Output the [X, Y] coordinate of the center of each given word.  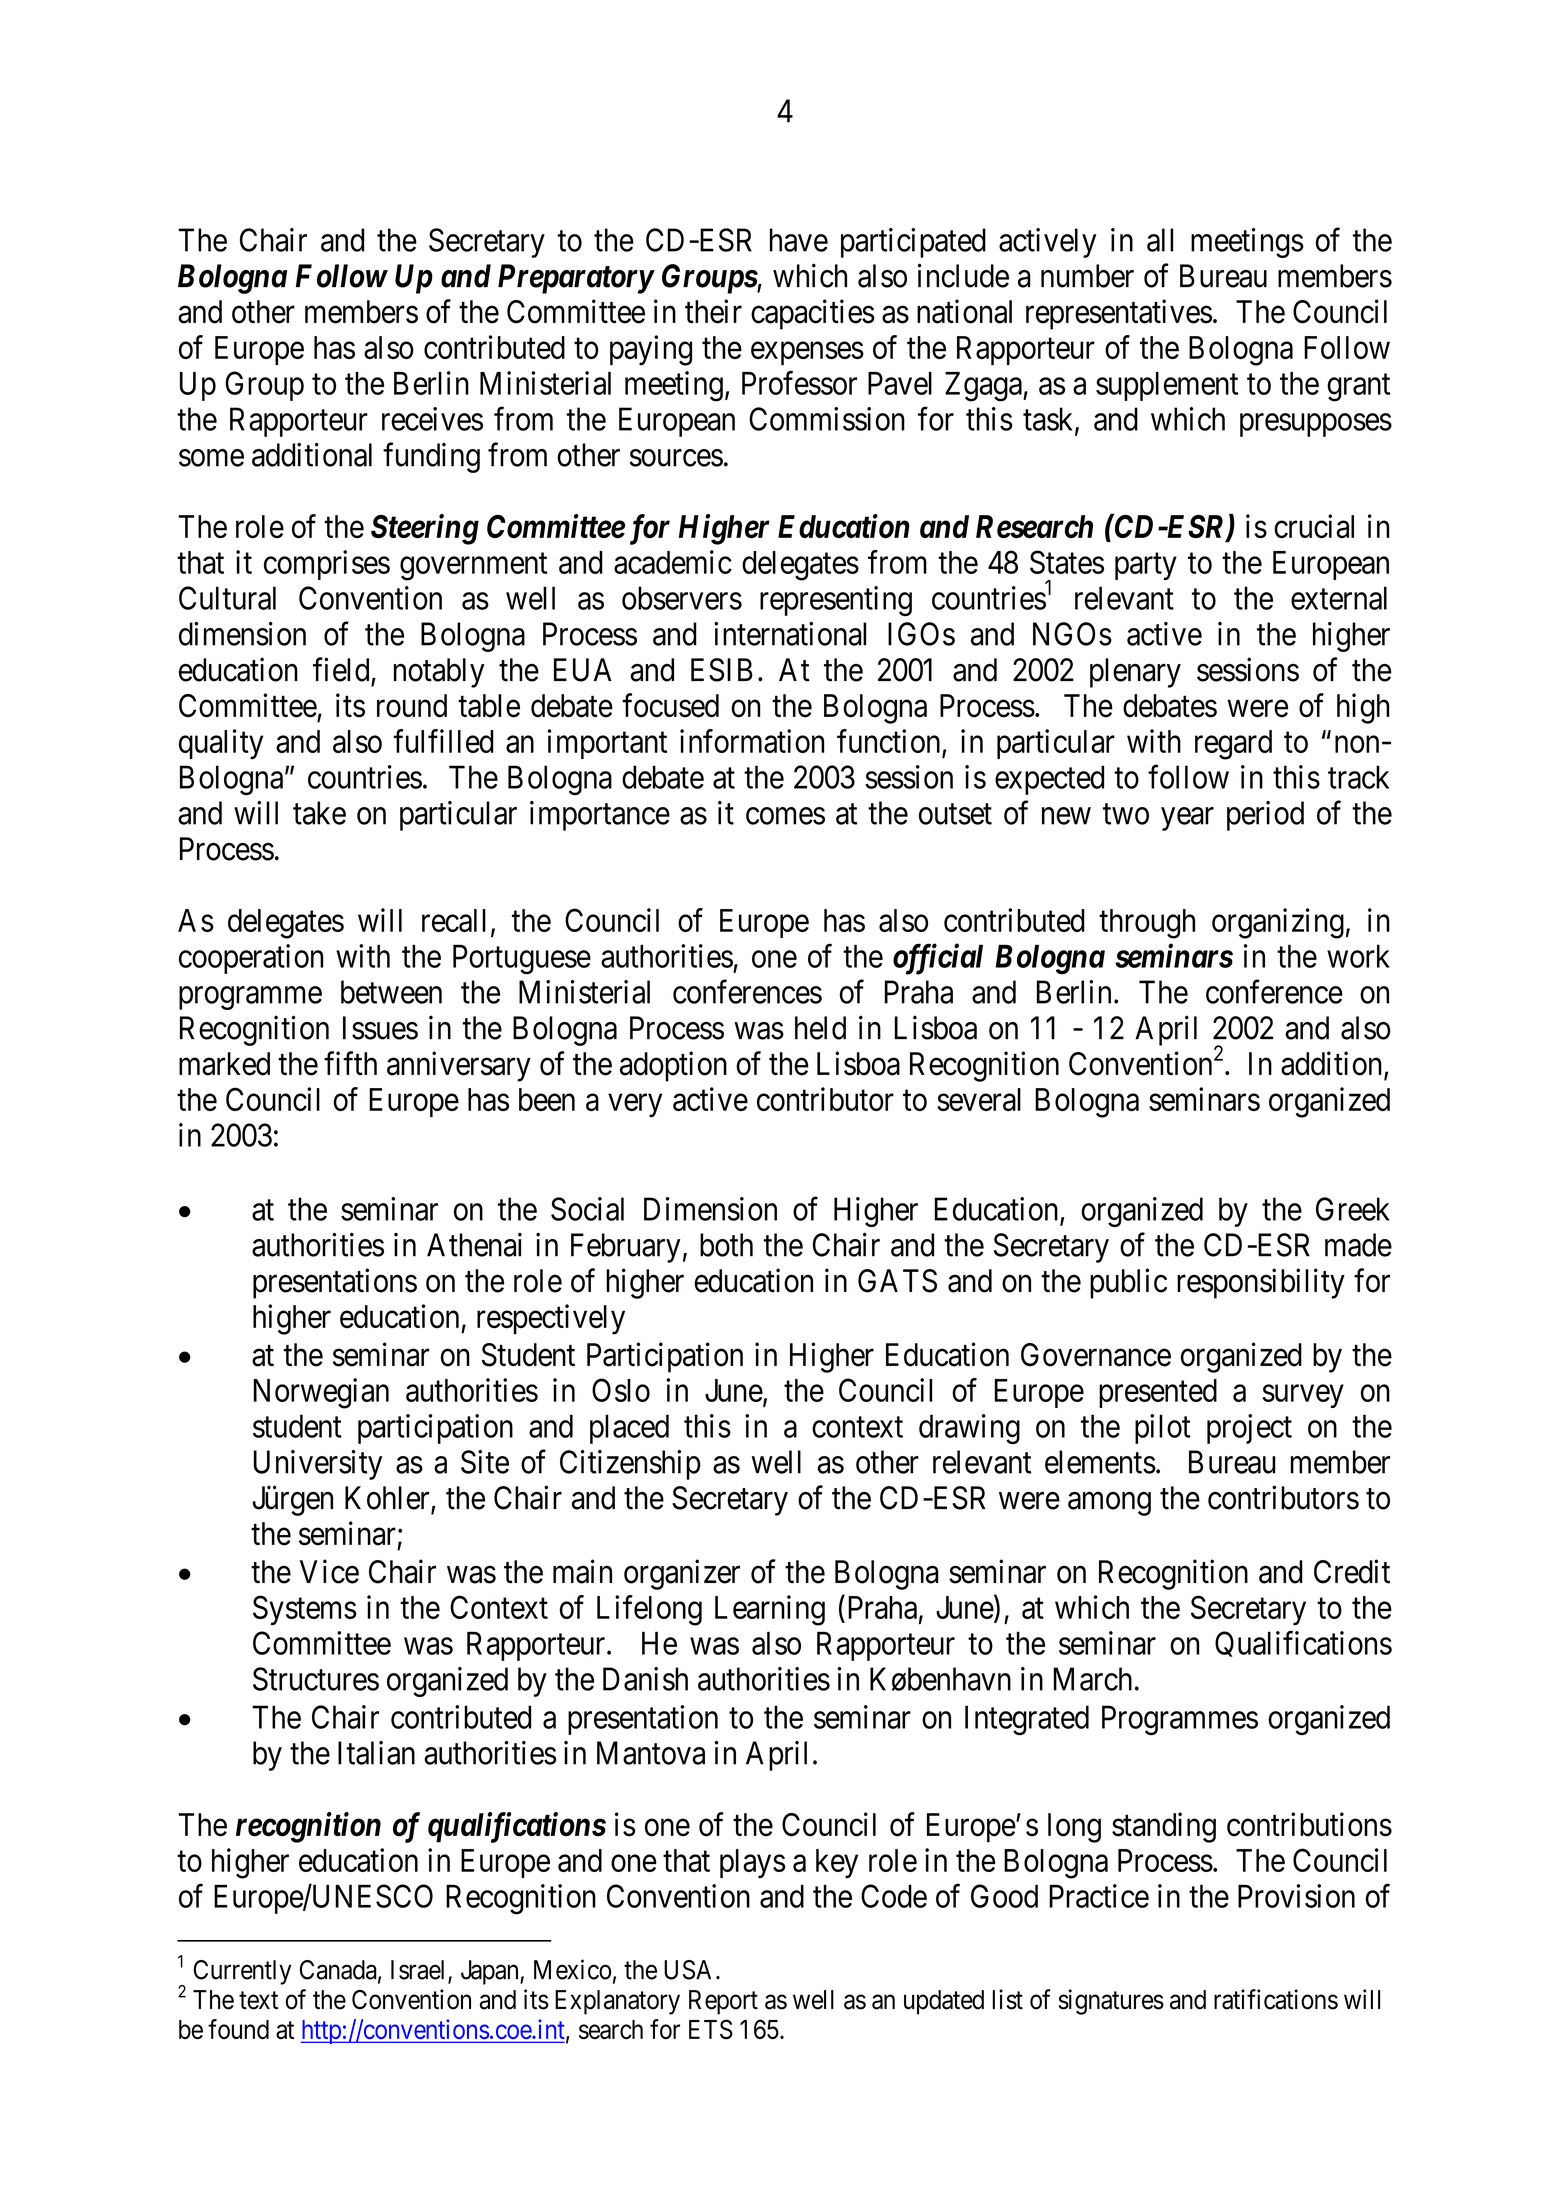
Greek [1353, 1209]
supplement [1167, 386]
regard [1233, 745]
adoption [673, 1066]
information [752, 741]
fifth [350, 1063]
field [341, 669]
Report [723, 2002]
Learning [770, 1610]
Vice [329, 1571]
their [713, 311]
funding [431, 457]
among [1109, 1504]
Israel [420, 1971]
